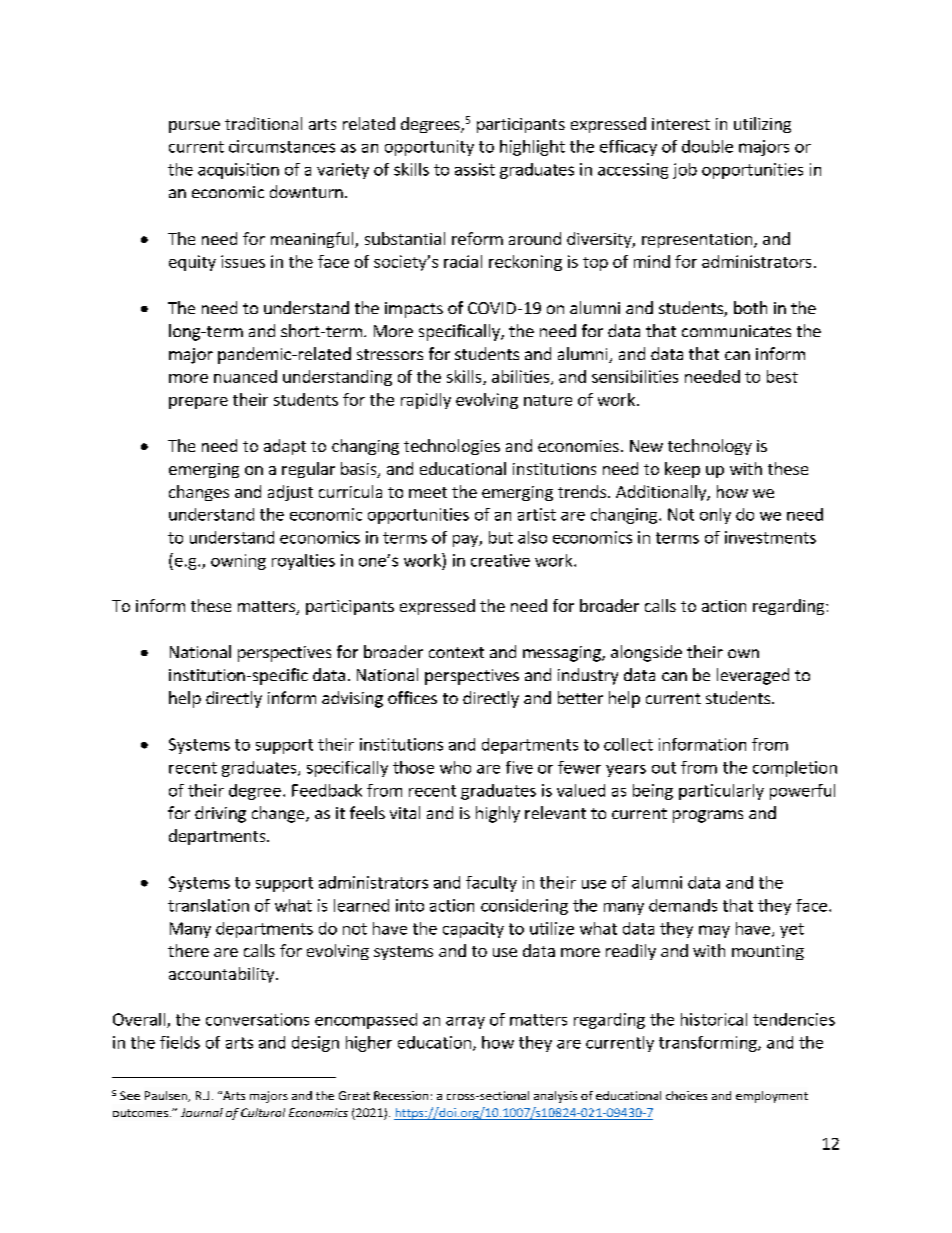 Image resolution: width=952 pixels, height=1233 pixels. What do you see at coordinates (452, 447) in the screenshot?
I see `technologies` at bounding box center [452, 447].
